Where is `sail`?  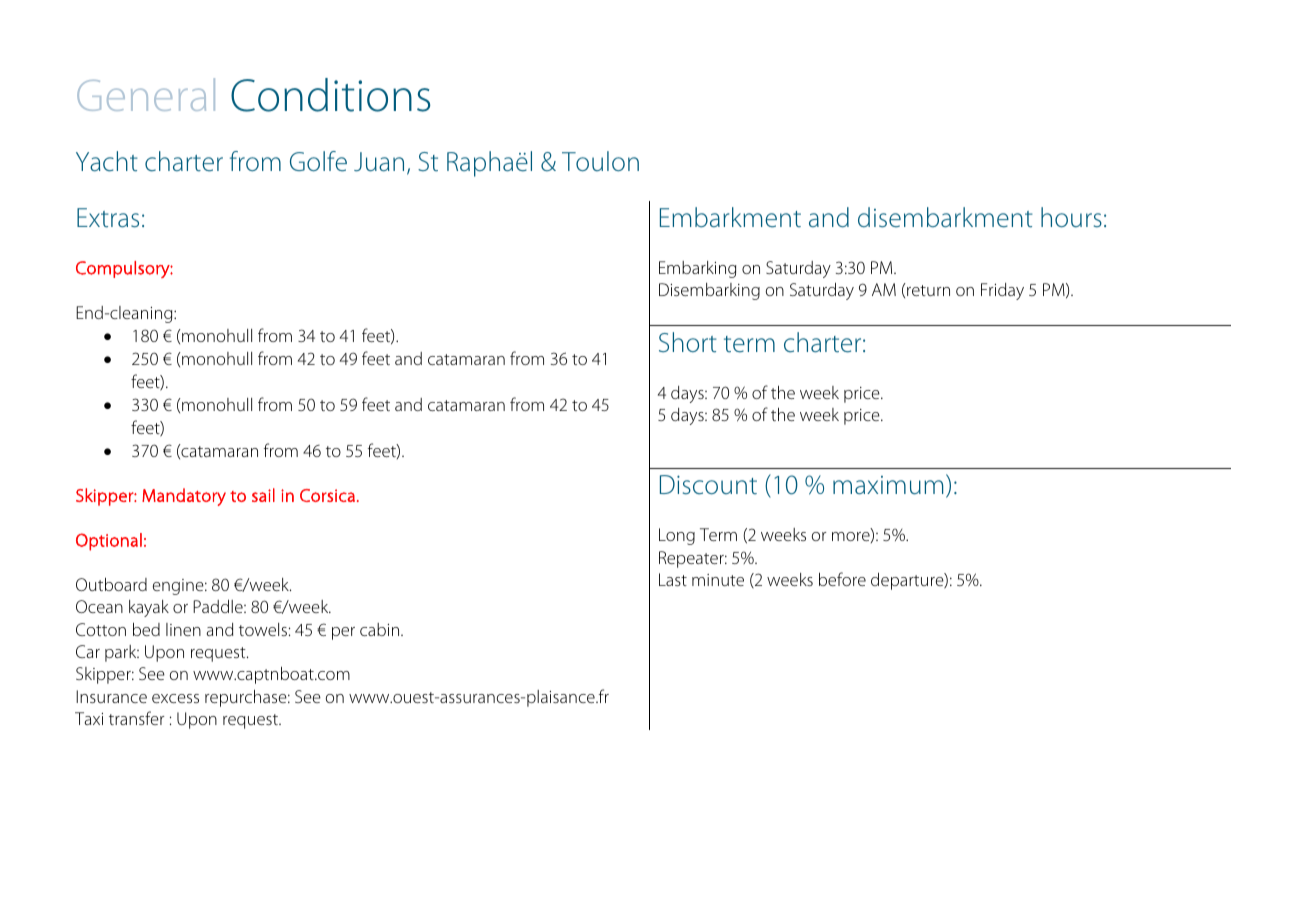
sail is located at coordinates (263, 495).
